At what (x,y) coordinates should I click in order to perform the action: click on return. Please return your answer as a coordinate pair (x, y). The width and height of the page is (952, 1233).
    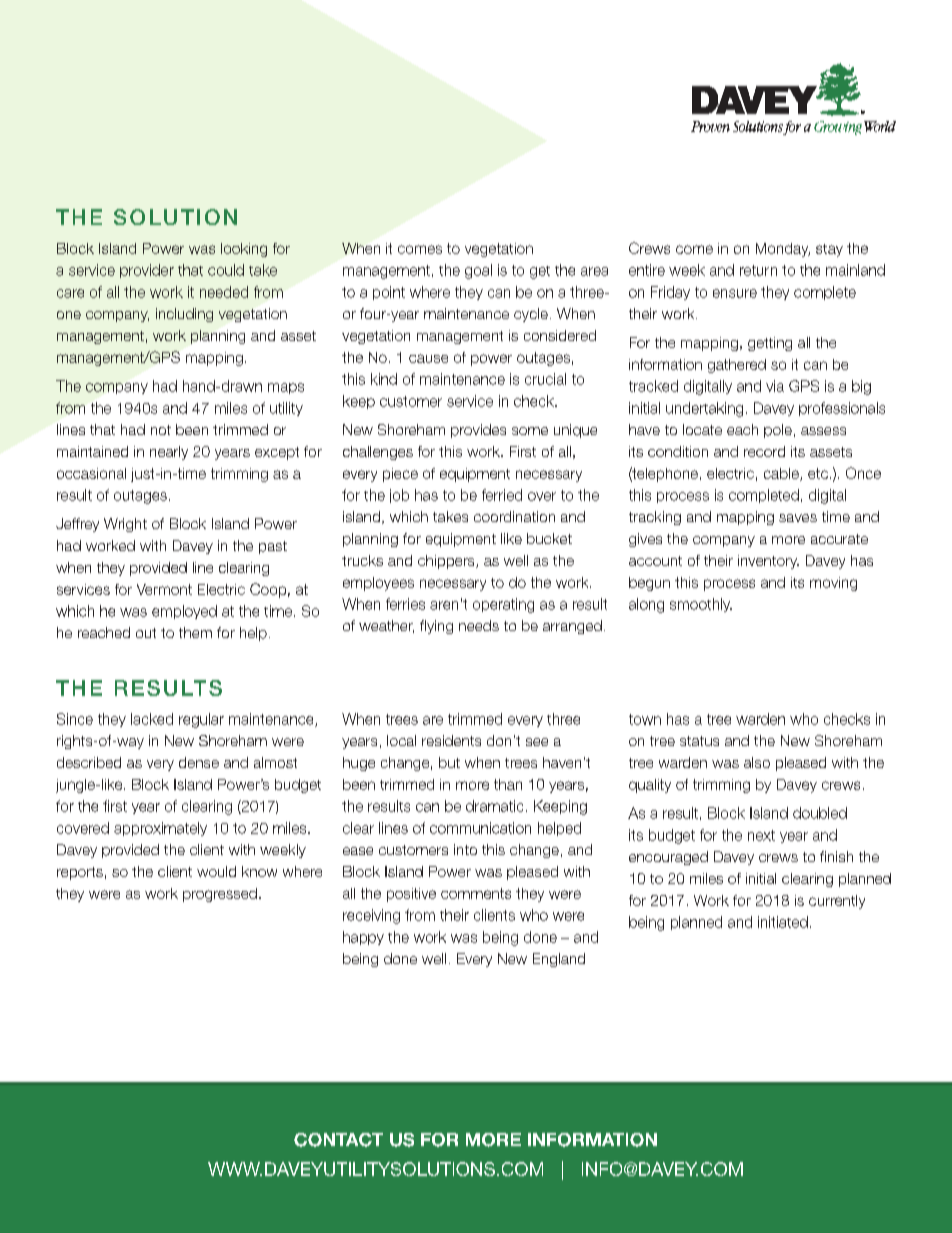
    Looking at the image, I should click on (758, 270).
